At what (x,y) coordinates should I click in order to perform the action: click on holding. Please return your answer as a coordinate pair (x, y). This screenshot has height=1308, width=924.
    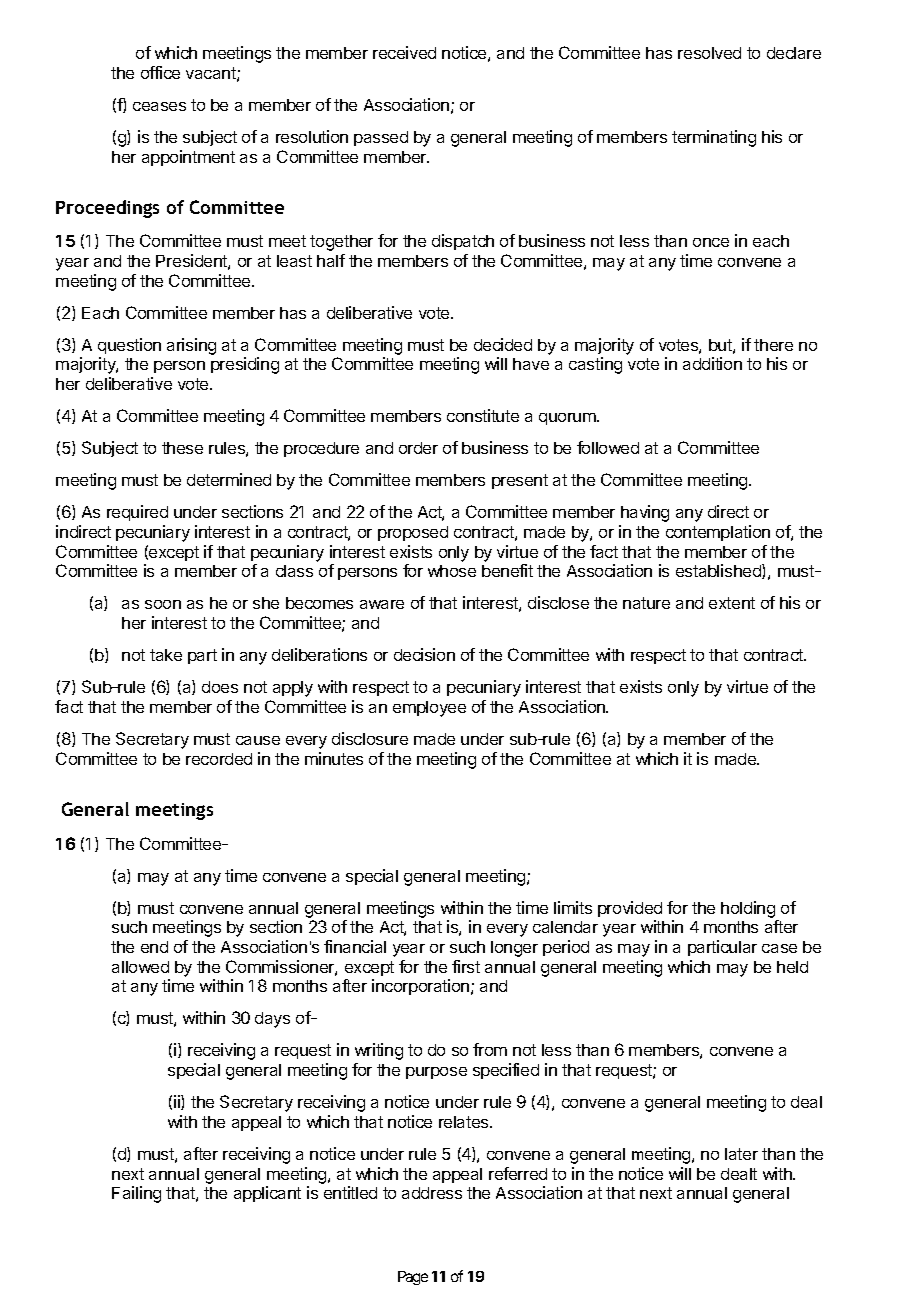
    Looking at the image, I should click on (748, 909).
